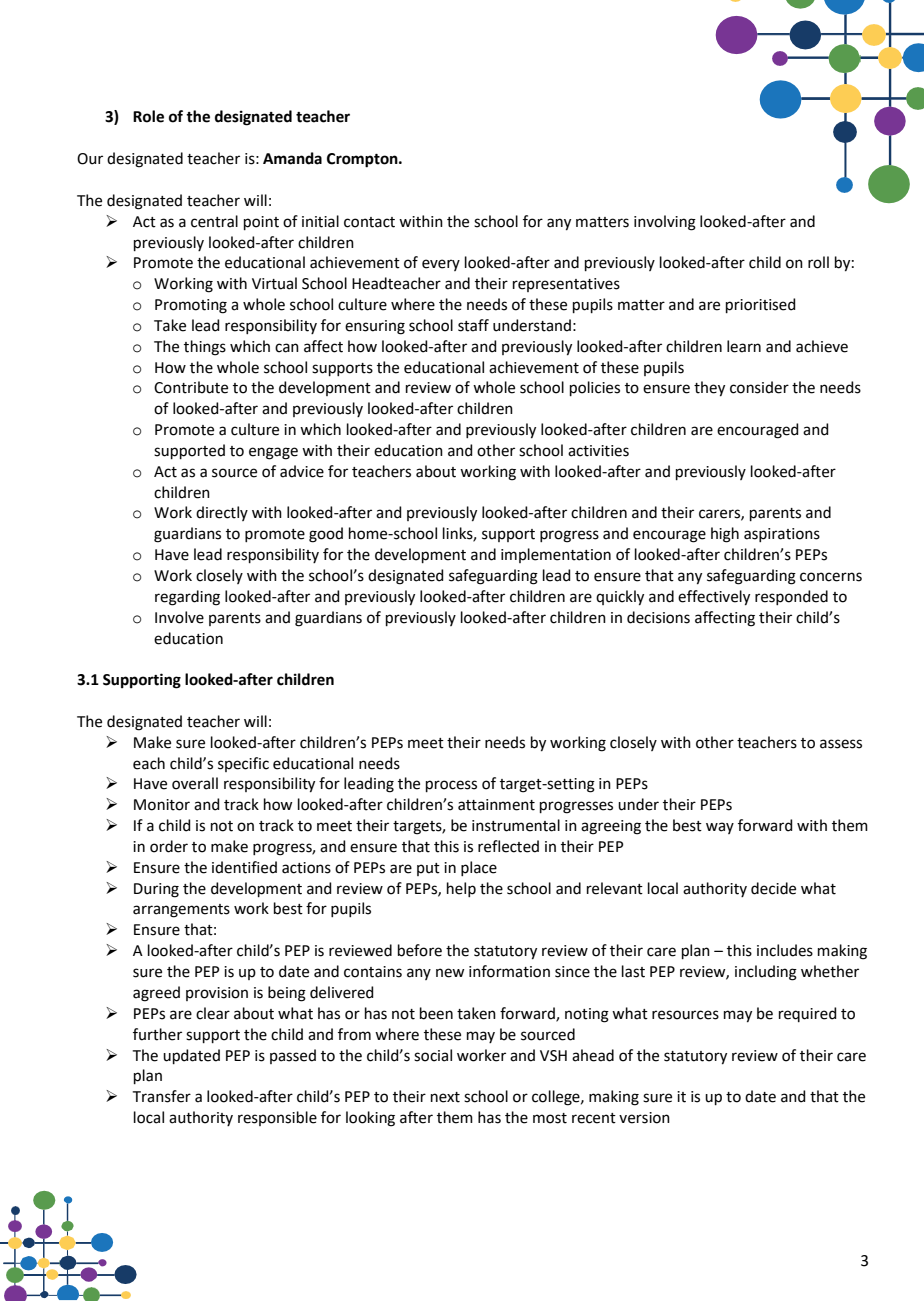 This screenshot has height=1307, width=924. What do you see at coordinates (369, 222) in the screenshot?
I see `contact` at bounding box center [369, 222].
